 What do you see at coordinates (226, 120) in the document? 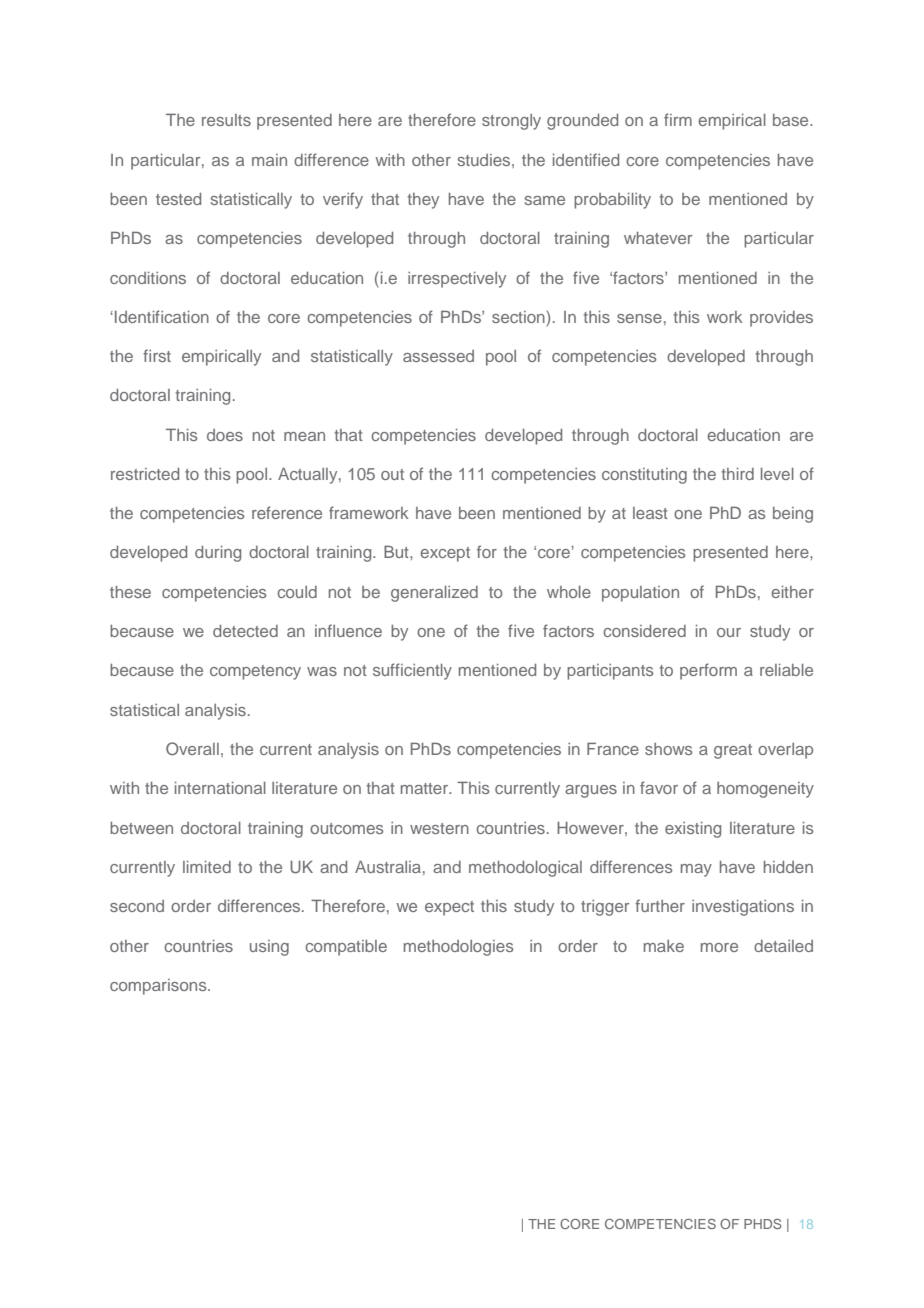
I see `results` at bounding box center [226, 120].
